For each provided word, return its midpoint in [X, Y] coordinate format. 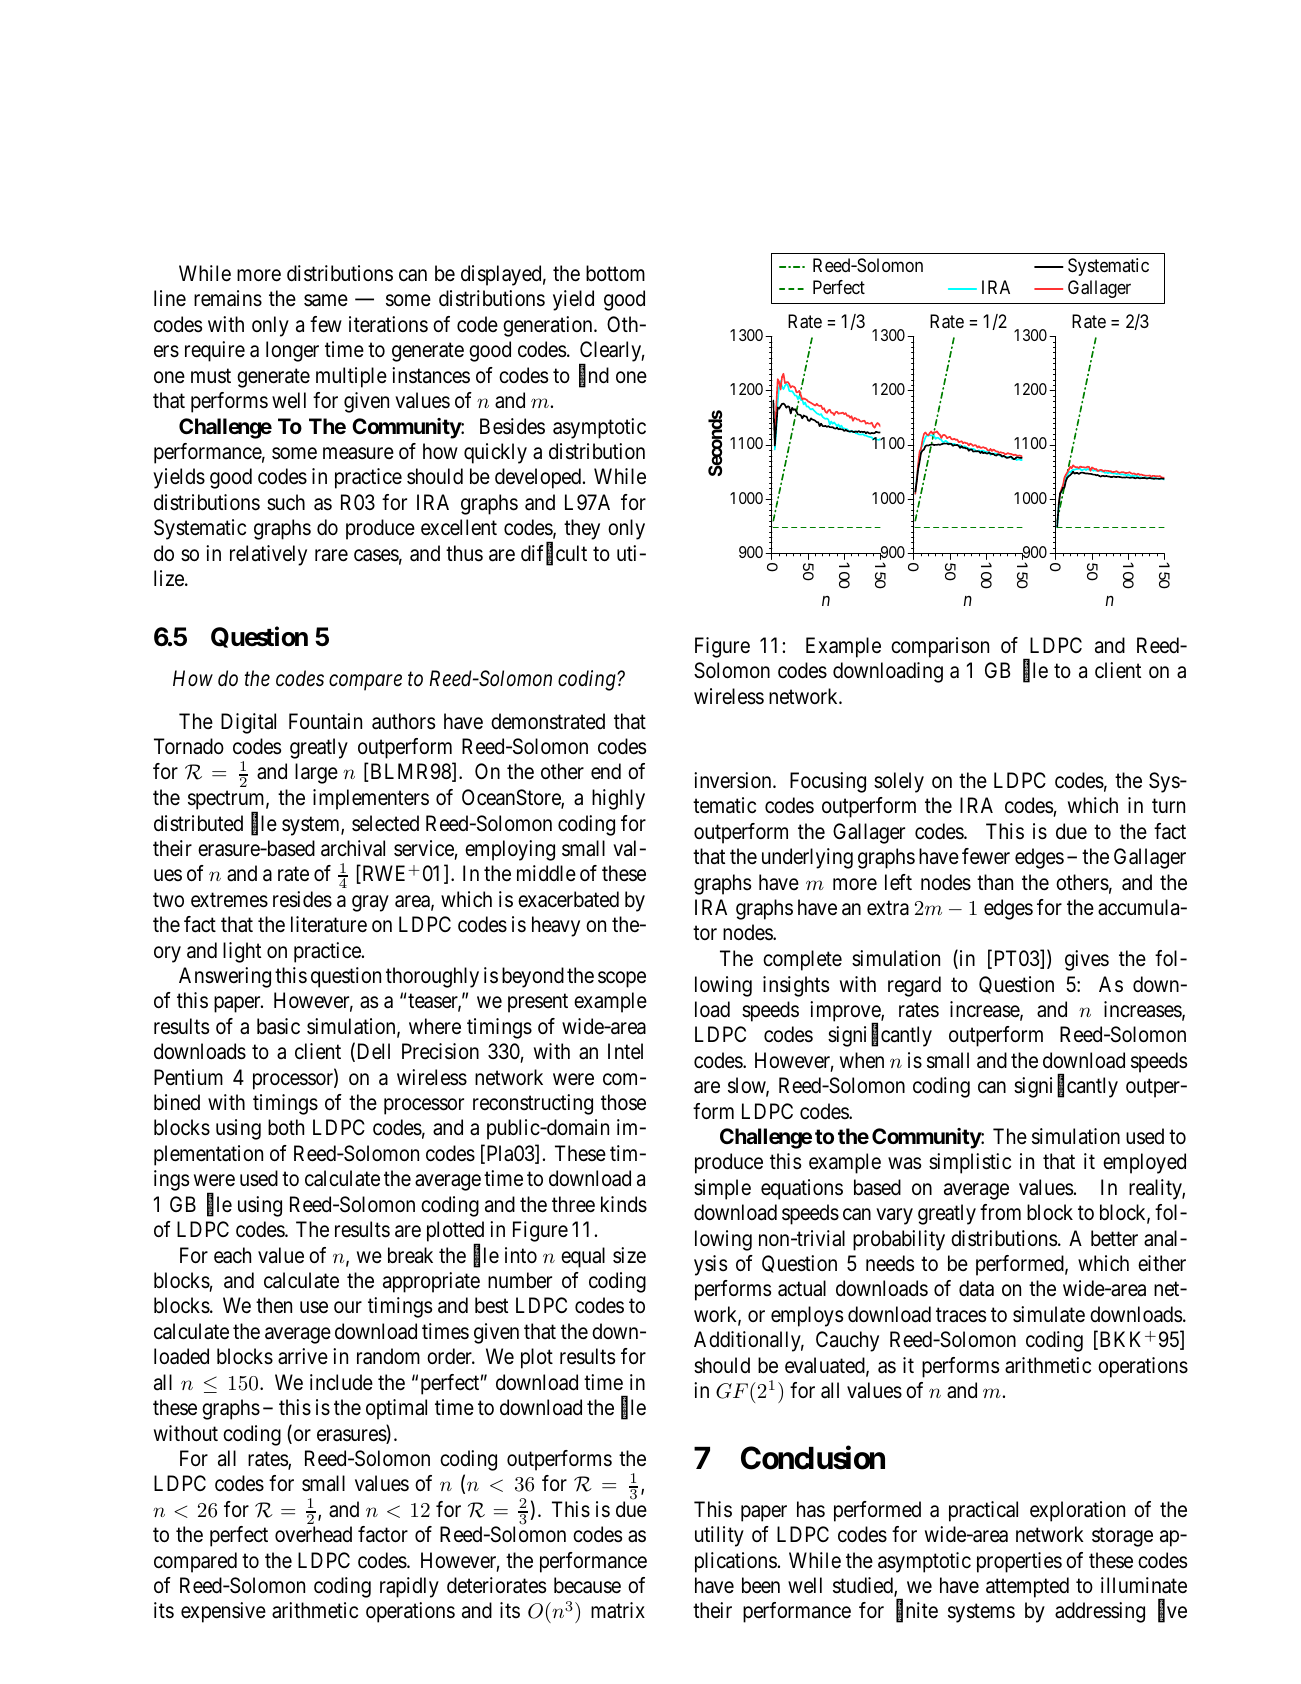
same [326, 301]
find [594, 376]
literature [329, 924]
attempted [1027, 1587]
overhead [313, 1534]
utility [719, 1536]
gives [1087, 960]
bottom [615, 273]
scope [622, 979]
